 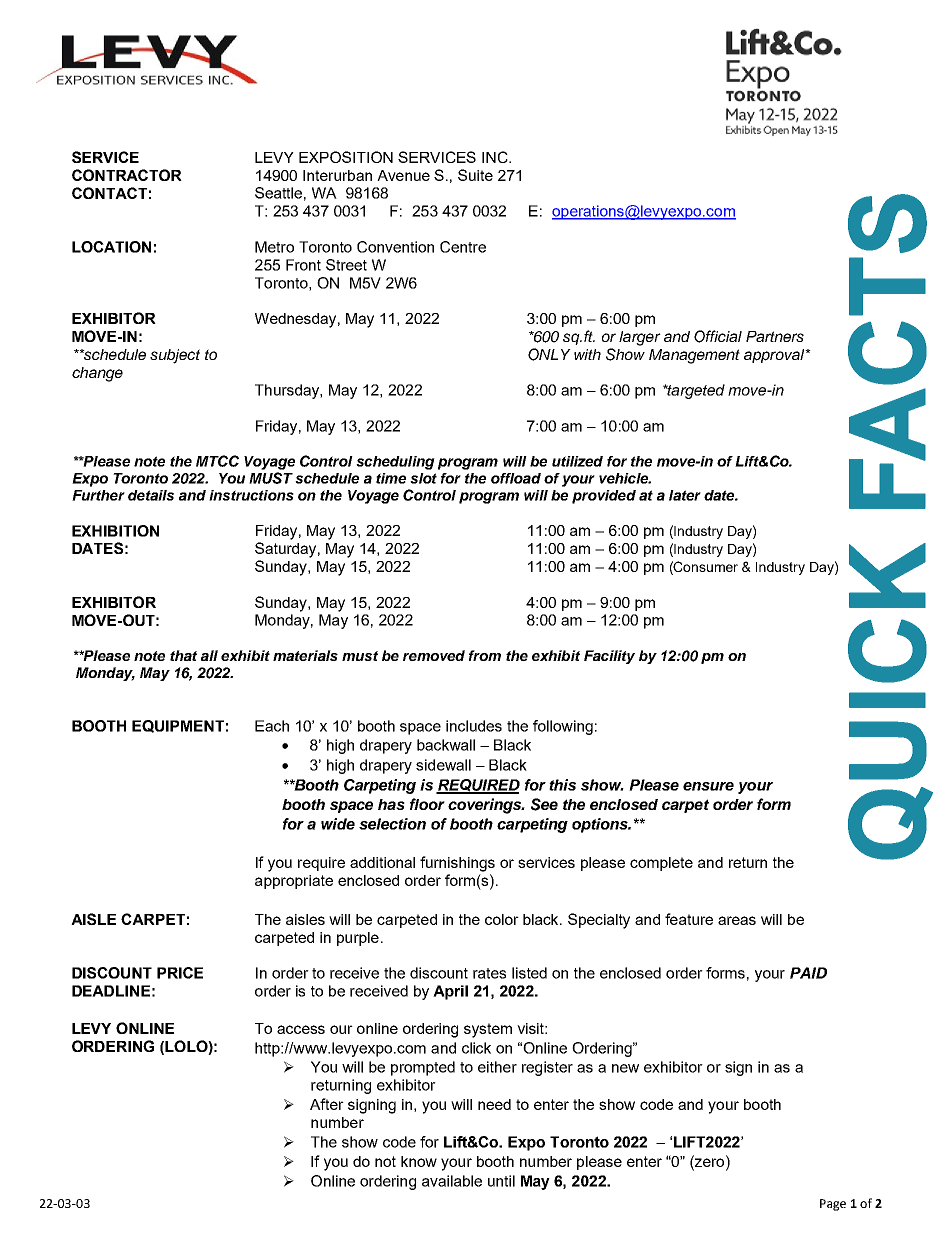 What do you see at coordinates (737, 920) in the screenshot?
I see `areas` at bounding box center [737, 920].
